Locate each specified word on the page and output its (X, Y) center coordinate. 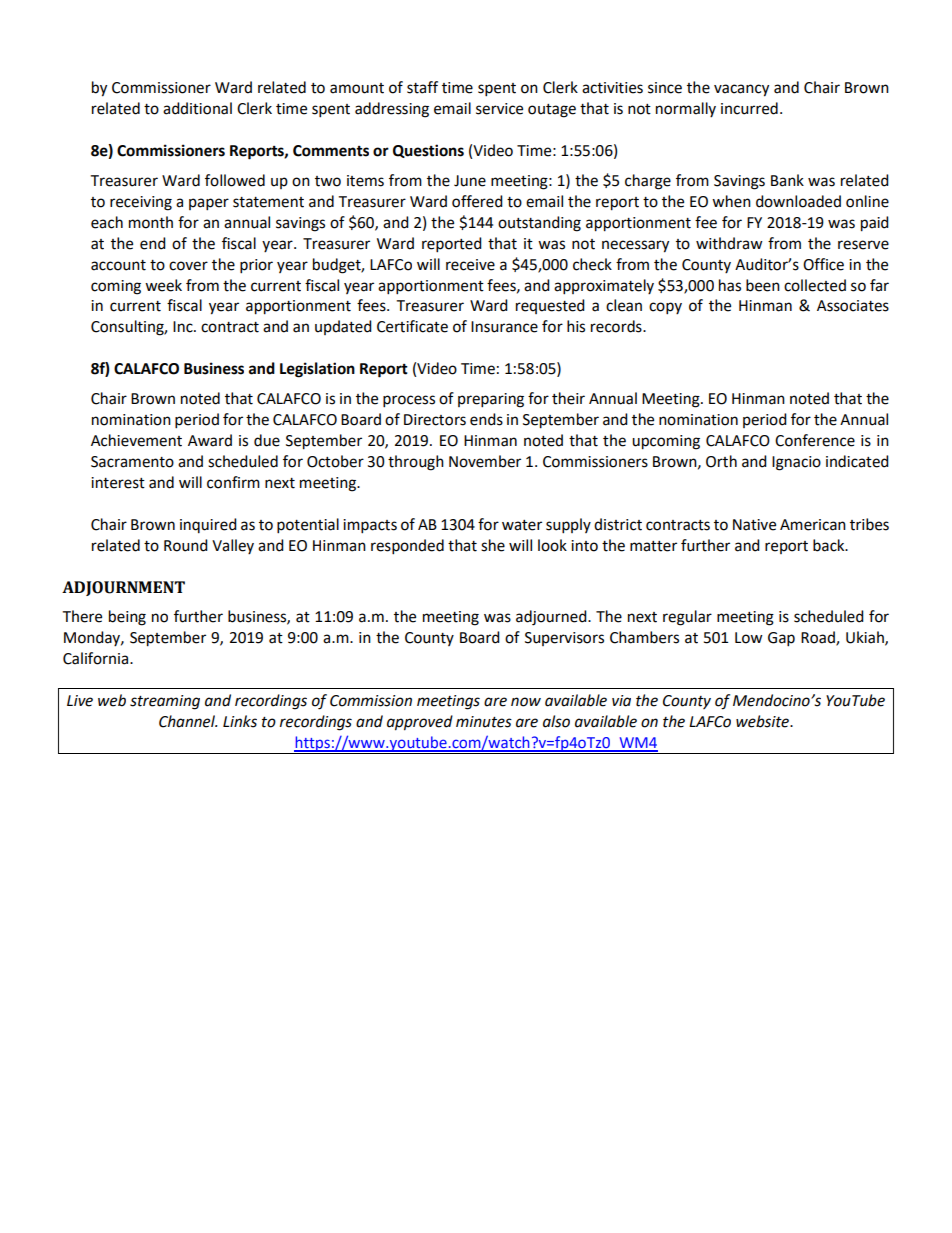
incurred (749, 108)
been (763, 285)
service (499, 109)
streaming (165, 702)
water (522, 525)
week (163, 285)
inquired (208, 525)
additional (197, 108)
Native (754, 525)
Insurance (504, 327)
